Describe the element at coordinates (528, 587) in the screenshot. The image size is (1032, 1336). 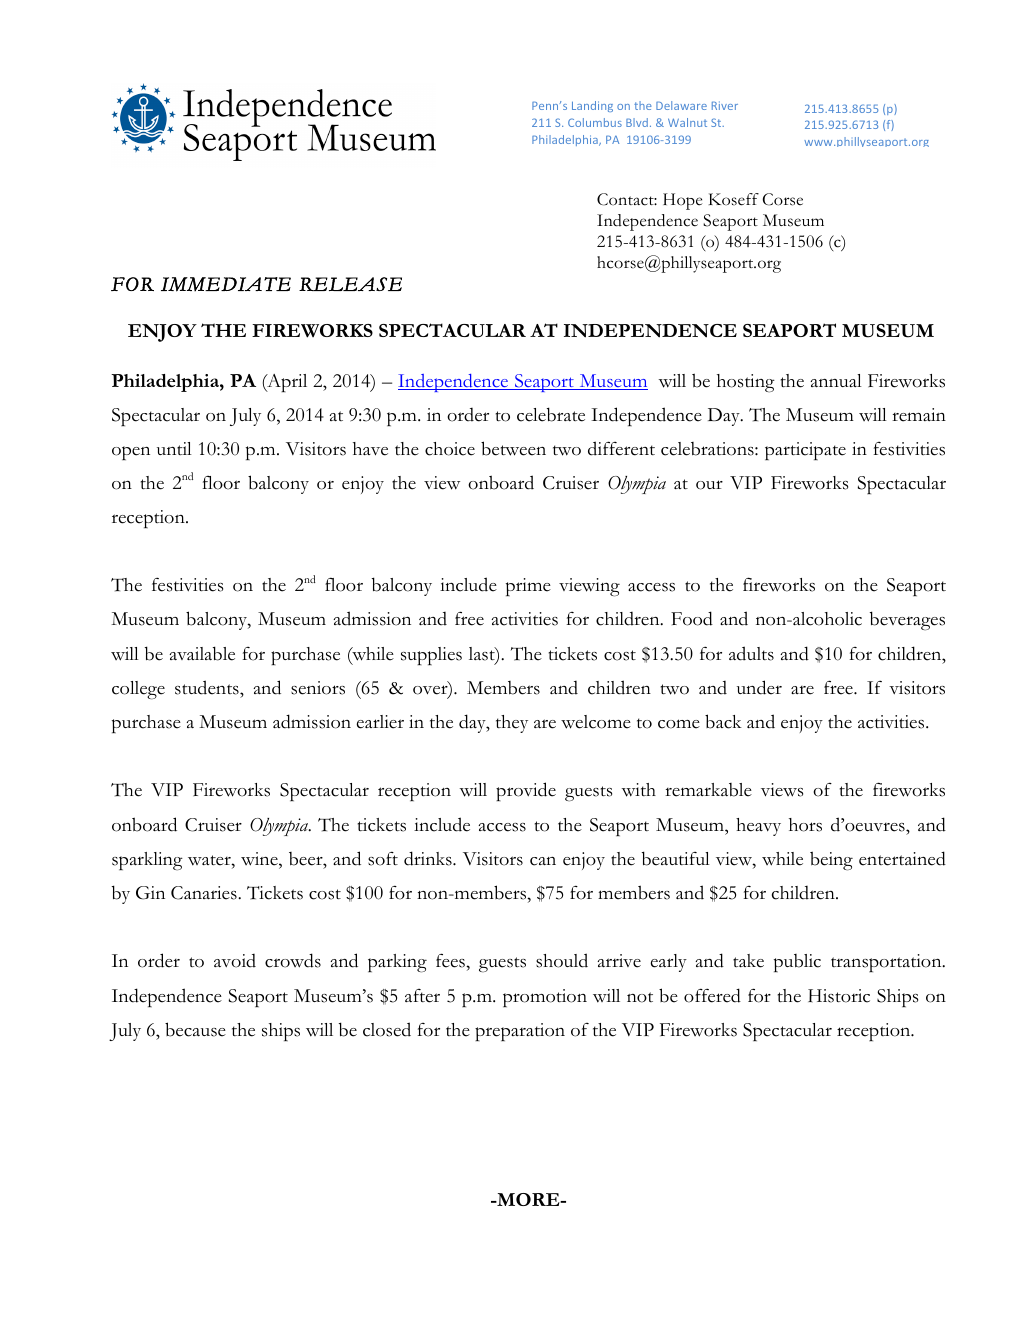
I see `prime` at that location.
